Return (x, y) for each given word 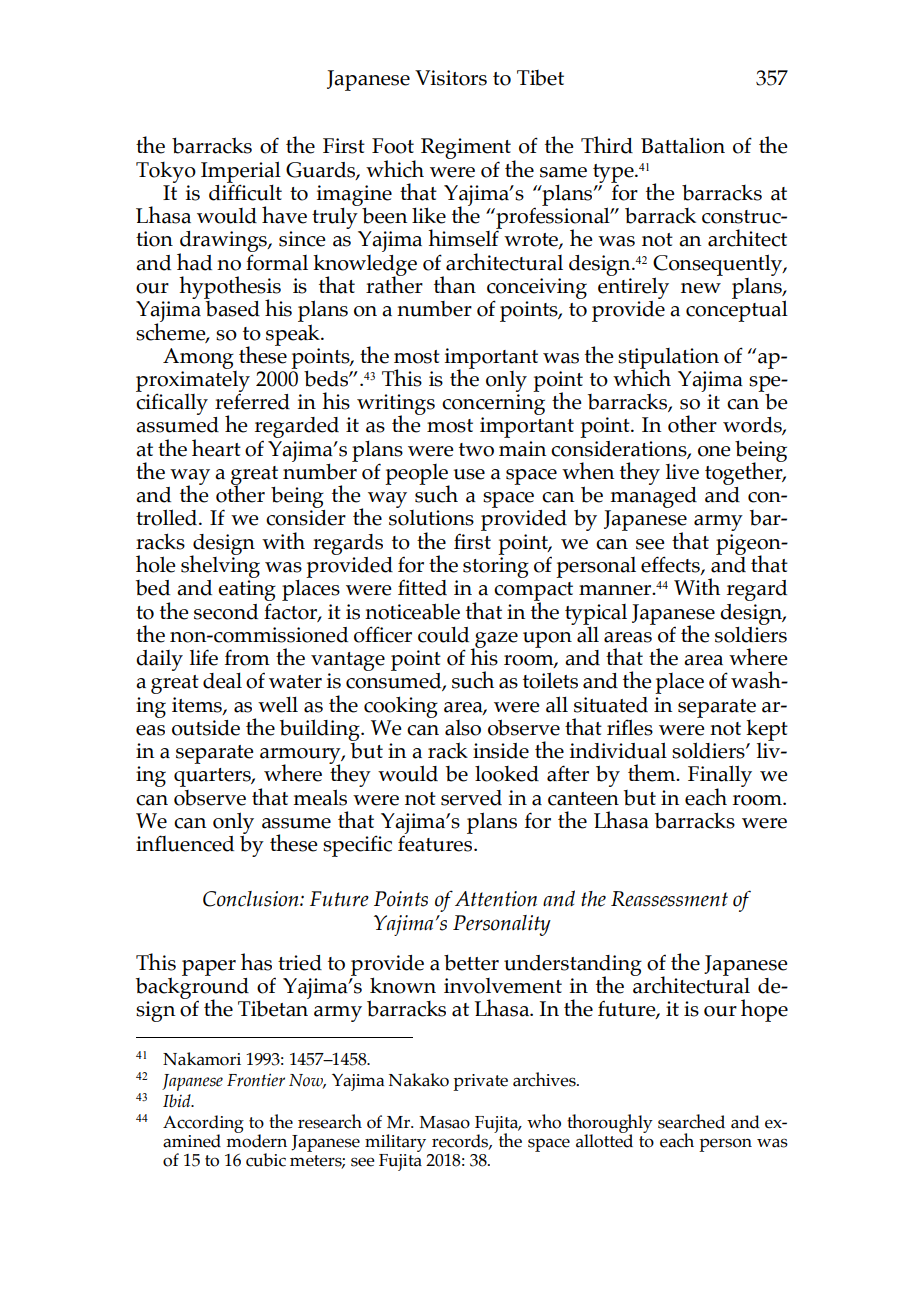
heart (216, 448)
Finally (720, 777)
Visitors (451, 78)
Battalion (683, 145)
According (203, 1125)
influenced (185, 843)
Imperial (241, 173)
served (471, 798)
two (476, 450)
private (480, 1082)
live (682, 472)
